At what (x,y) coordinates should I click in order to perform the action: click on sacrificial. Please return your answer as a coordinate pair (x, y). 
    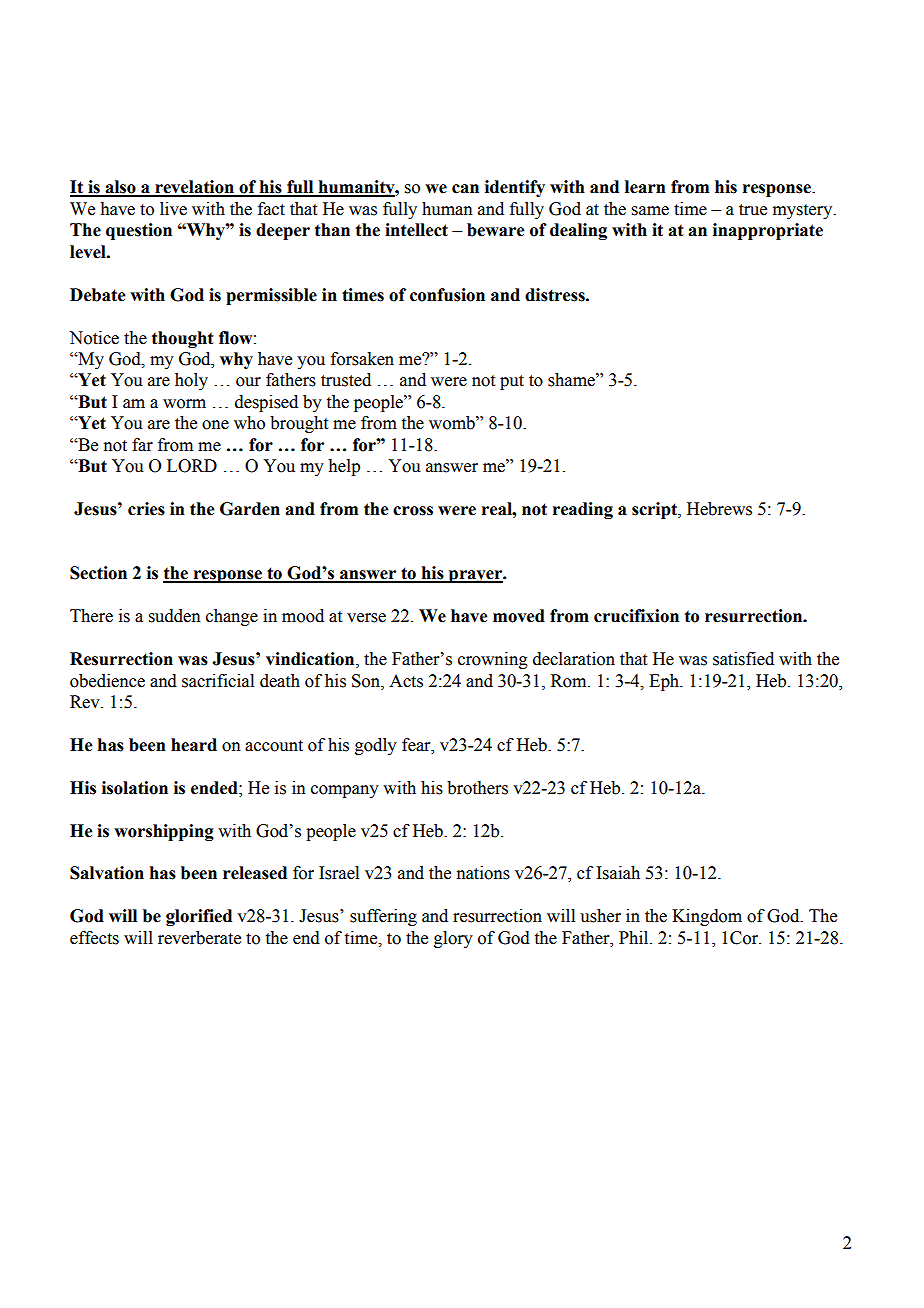
    Looking at the image, I should click on (218, 681).
